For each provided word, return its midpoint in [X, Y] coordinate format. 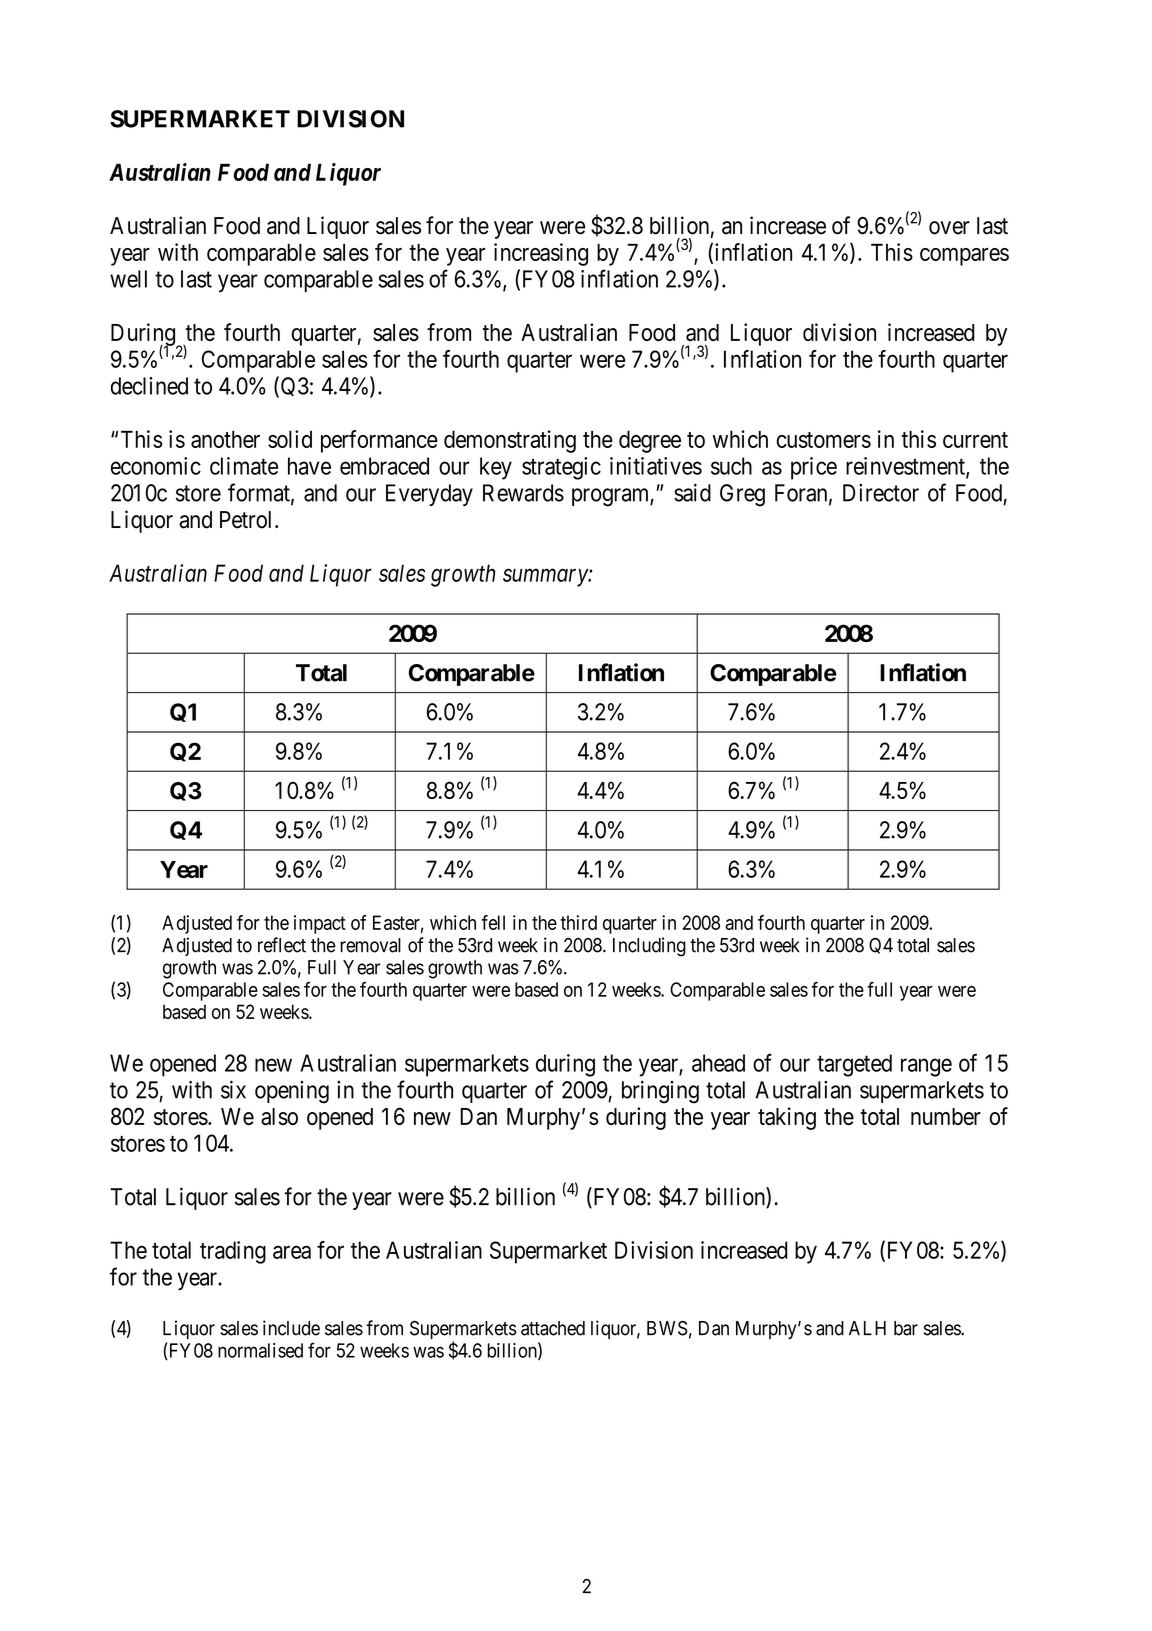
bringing [660, 1092]
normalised [260, 1350]
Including [649, 947]
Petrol [248, 520]
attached [553, 1328]
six [233, 1090]
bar [906, 1328]
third [578, 922]
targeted [854, 1065]
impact [320, 924]
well [128, 279]
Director [881, 493]
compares [964, 257]
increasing [541, 254]
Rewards [523, 493]
